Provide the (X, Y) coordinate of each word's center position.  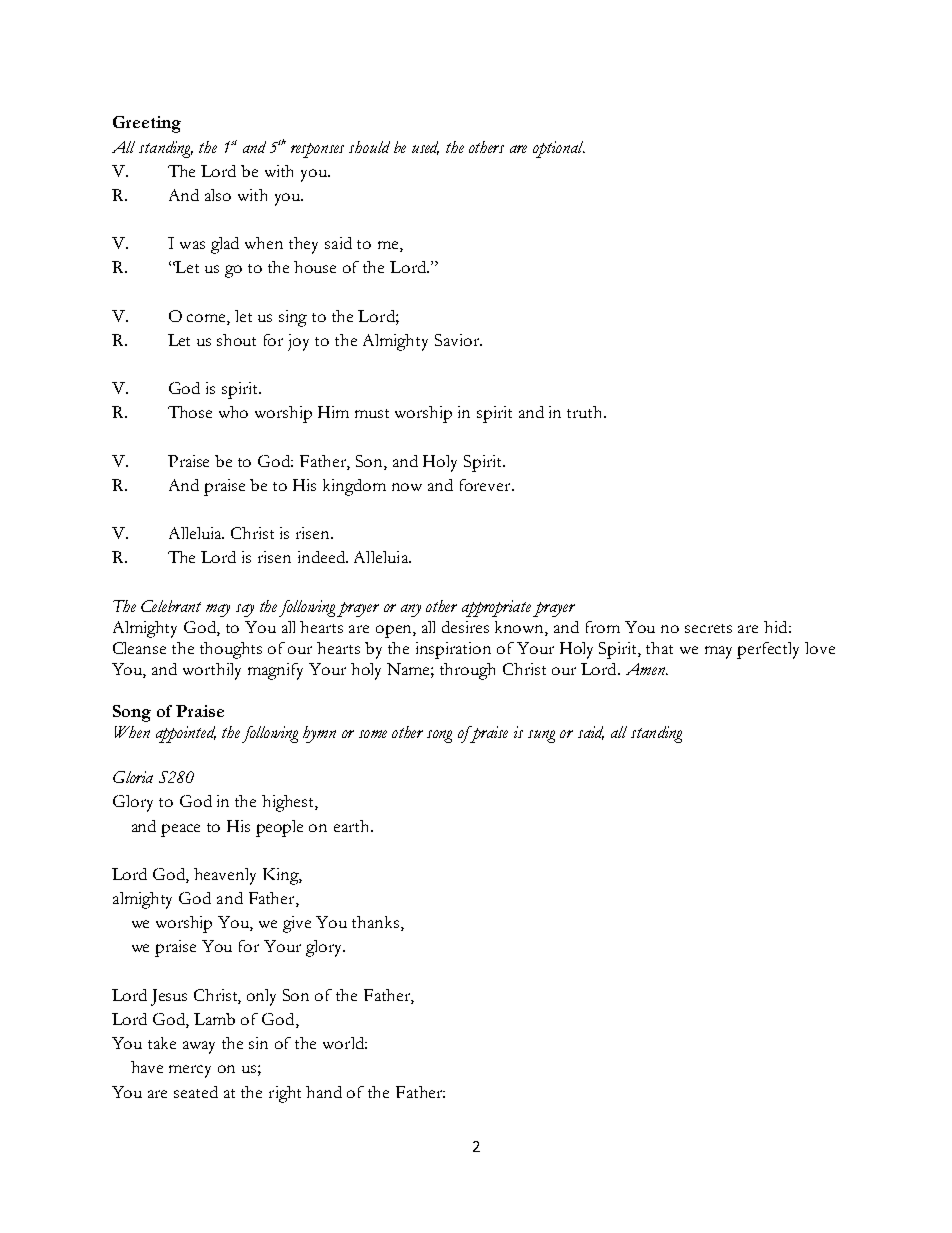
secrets (708, 628)
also (218, 195)
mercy (190, 1071)
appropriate (496, 608)
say (245, 610)
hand (324, 1092)
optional (559, 149)
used (425, 148)
